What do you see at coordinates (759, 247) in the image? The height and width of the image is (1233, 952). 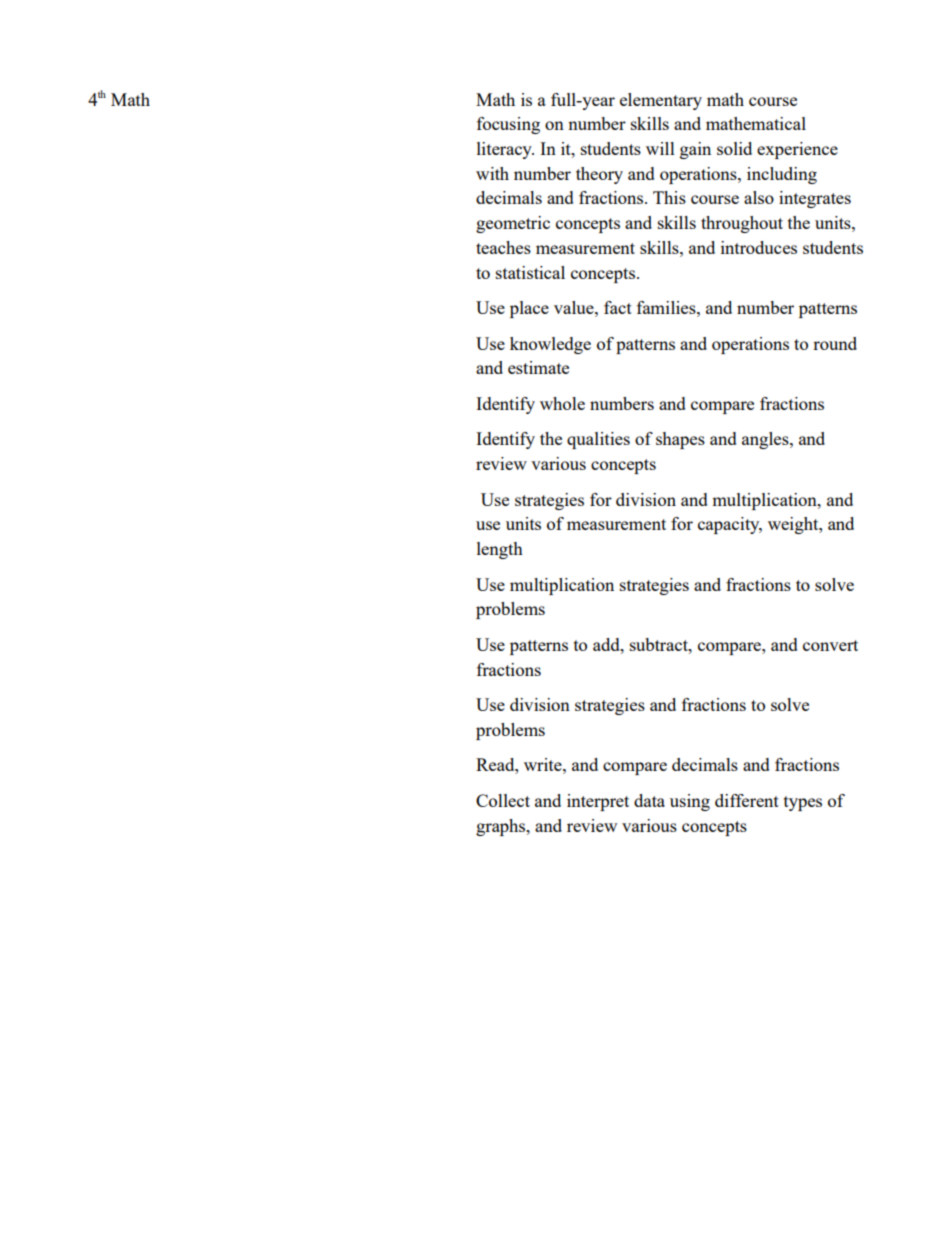 I see `introduces` at bounding box center [759, 247].
